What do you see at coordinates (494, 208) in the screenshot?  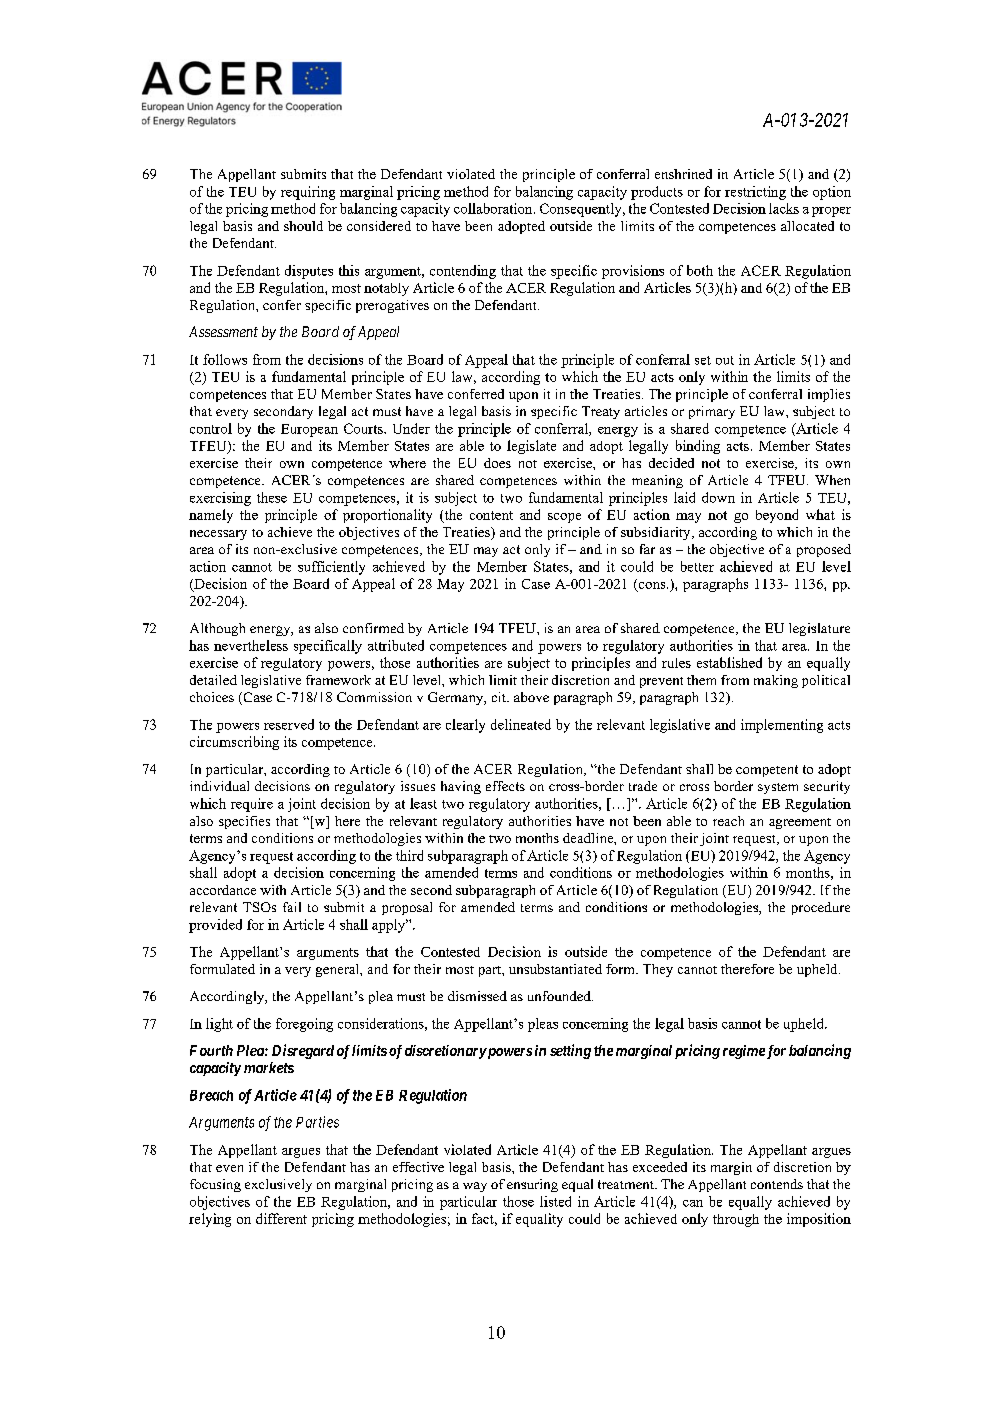 I see `collaboration` at bounding box center [494, 208].
